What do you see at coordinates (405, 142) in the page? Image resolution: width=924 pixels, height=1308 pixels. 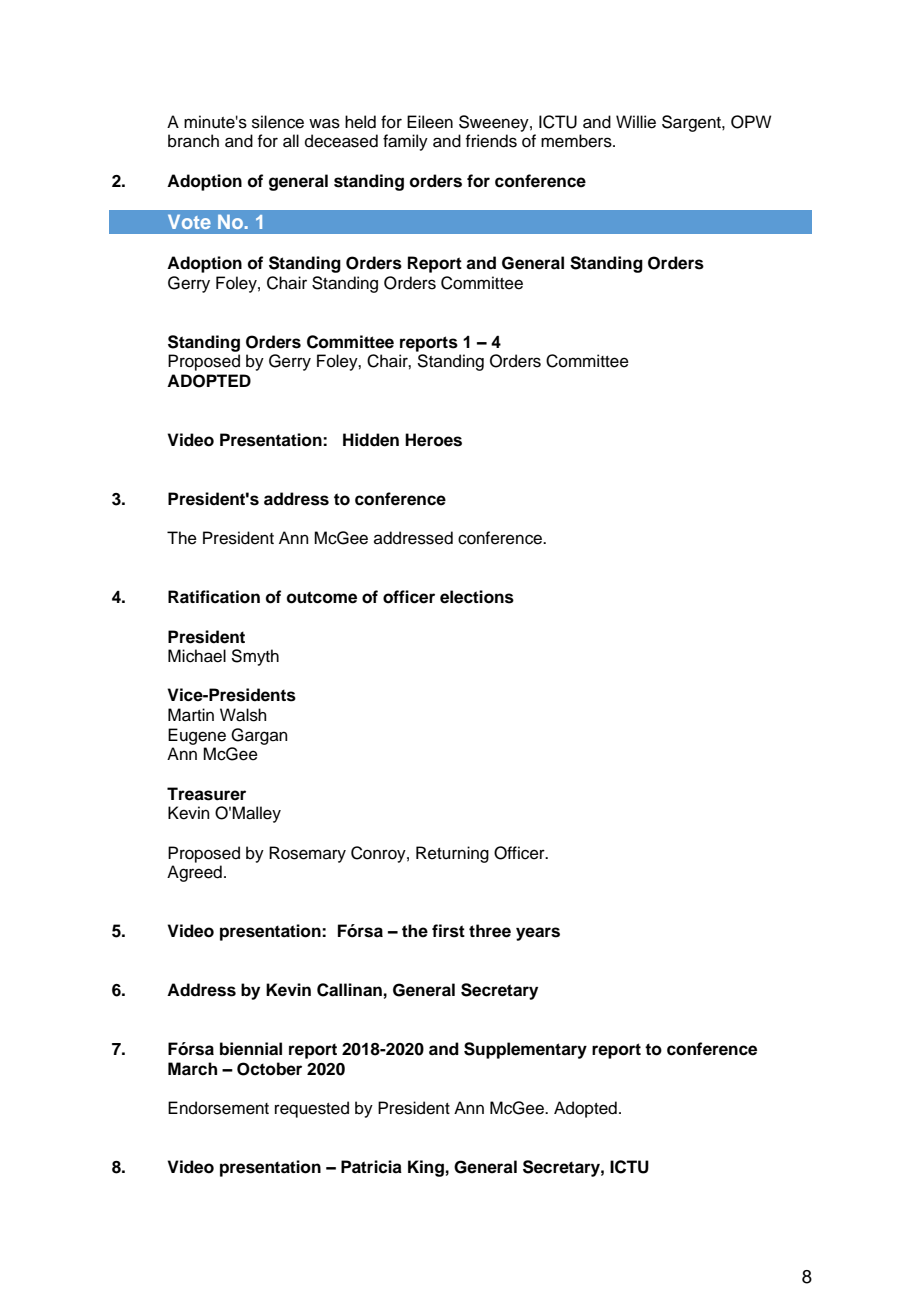 I see `family` at bounding box center [405, 142].
